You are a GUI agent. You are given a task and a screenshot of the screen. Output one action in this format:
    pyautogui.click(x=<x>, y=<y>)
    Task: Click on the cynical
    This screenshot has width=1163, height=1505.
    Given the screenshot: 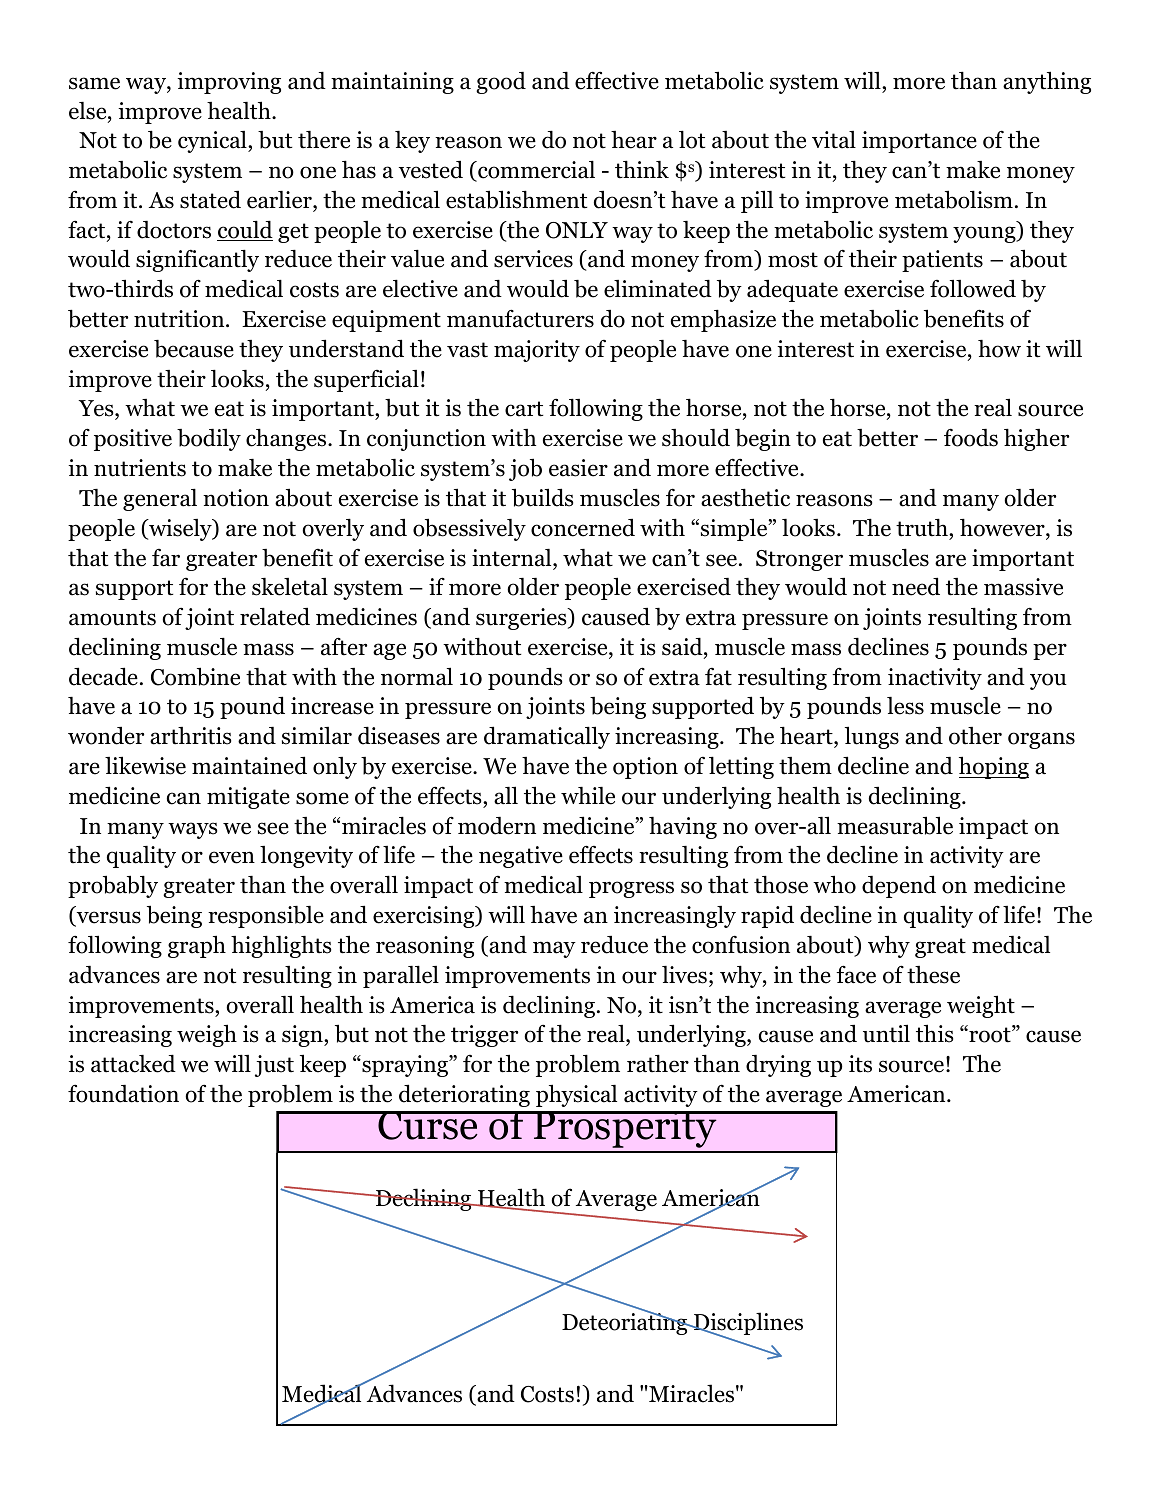 What is the action you would take?
    pyautogui.click(x=213, y=142)
